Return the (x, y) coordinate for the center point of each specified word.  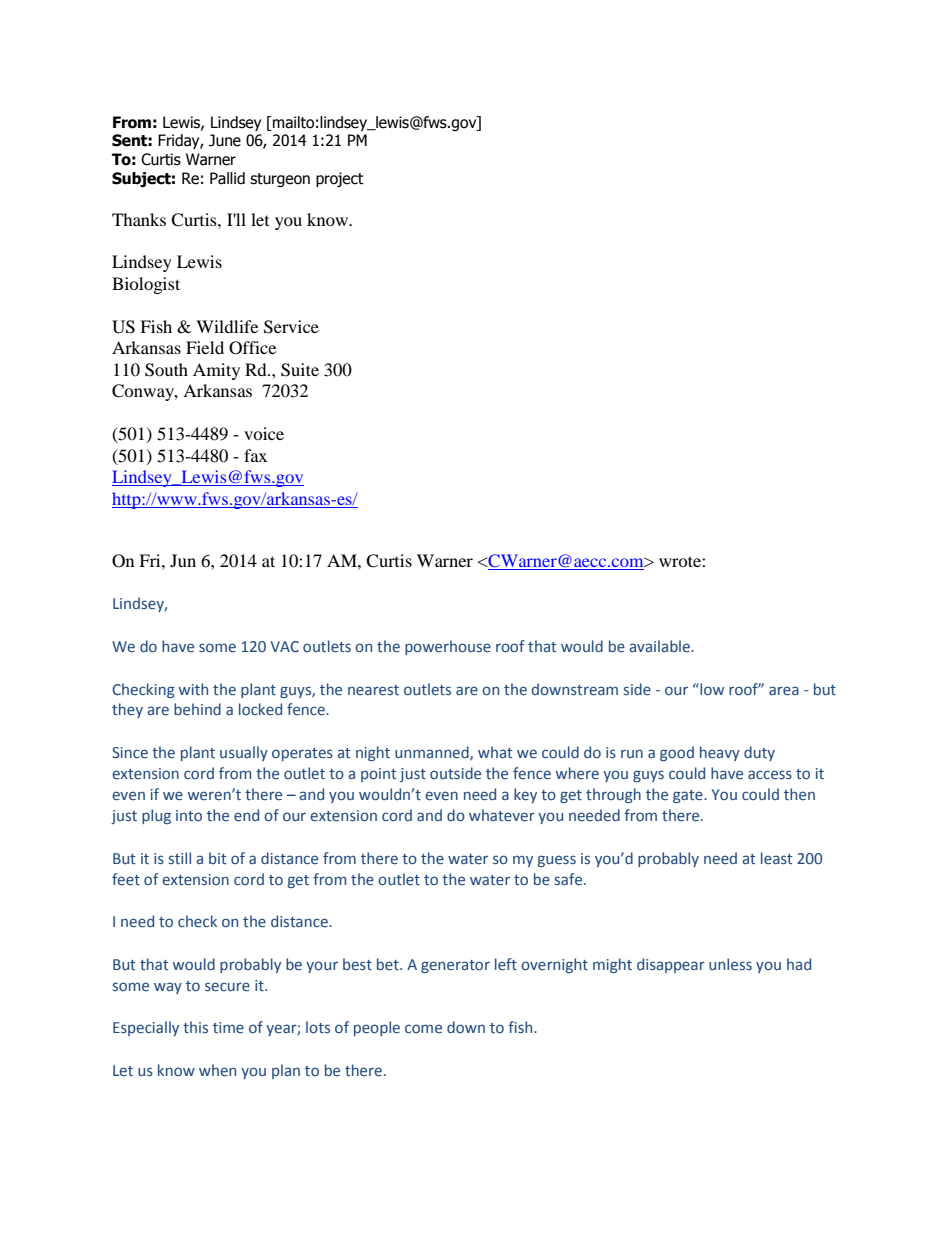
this (195, 1027)
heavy (720, 753)
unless (730, 964)
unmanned (433, 753)
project (340, 179)
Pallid (227, 178)
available (660, 646)
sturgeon (280, 180)
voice (264, 433)
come (423, 1028)
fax (255, 455)
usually (244, 753)
